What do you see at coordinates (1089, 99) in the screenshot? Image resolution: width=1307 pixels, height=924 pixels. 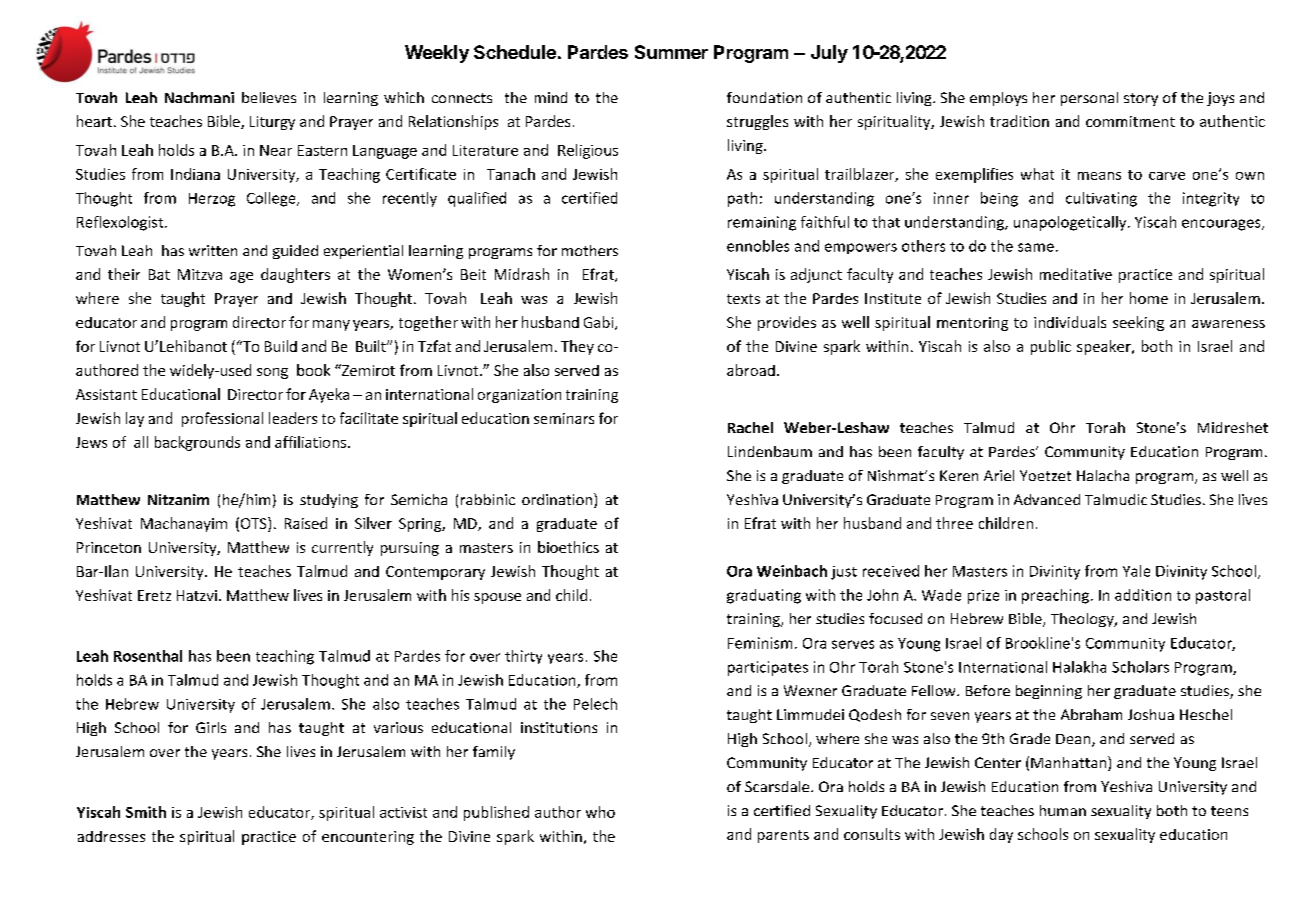 I see `personal` at bounding box center [1089, 99].
